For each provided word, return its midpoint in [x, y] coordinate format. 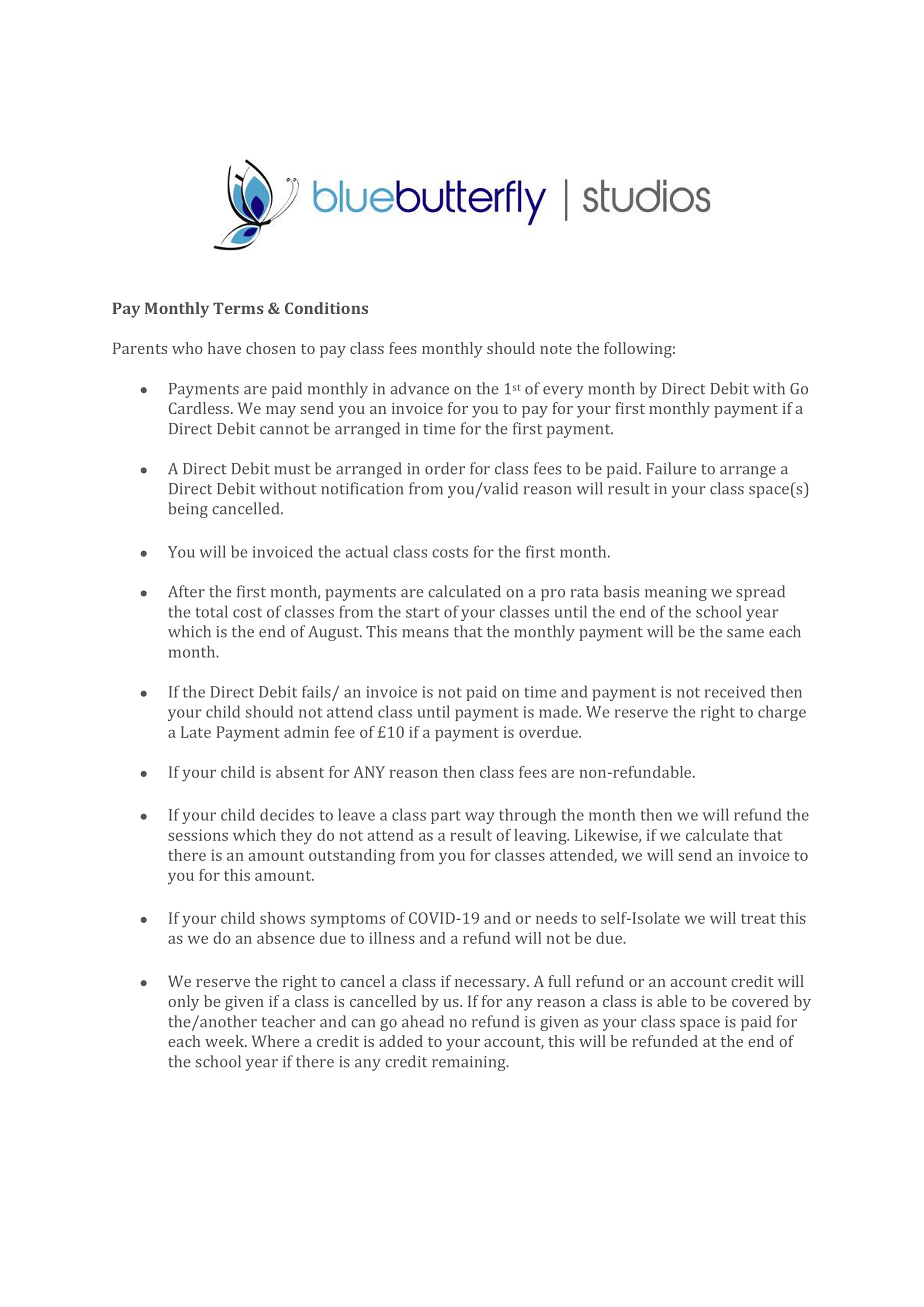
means [425, 633]
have [224, 348]
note [556, 349]
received [735, 691]
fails [317, 692]
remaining [470, 1063]
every [563, 392]
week [226, 1041]
